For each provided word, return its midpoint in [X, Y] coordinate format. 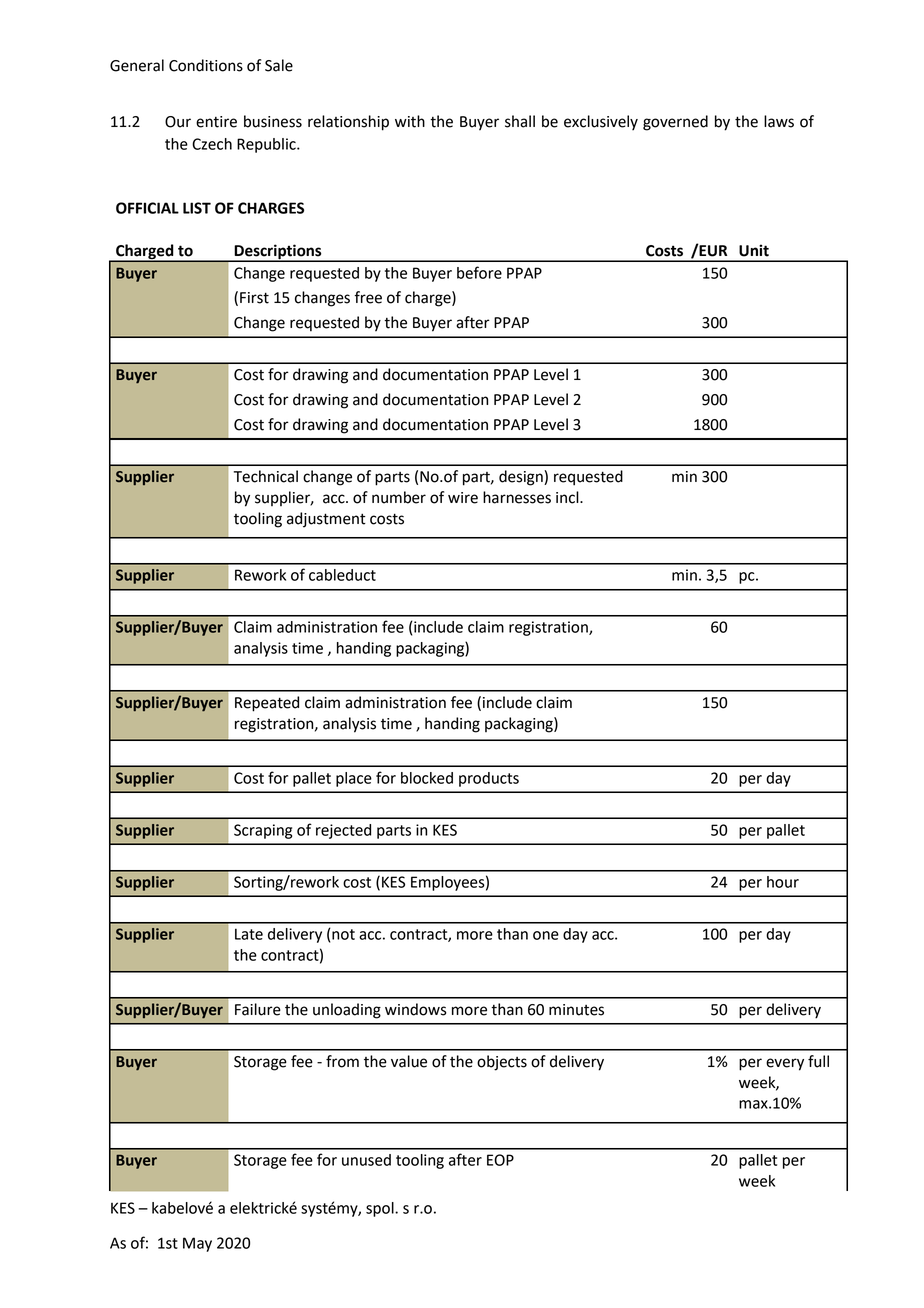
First [254, 298]
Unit [754, 250]
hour [783, 882]
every [785, 1064]
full [818, 1061]
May [197, 1244]
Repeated [267, 704]
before [479, 272]
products [489, 779]
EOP [500, 1160]
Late [249, 934]
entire [216, 122]
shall [520, 121]
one [546, 935]
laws [779, 121]
